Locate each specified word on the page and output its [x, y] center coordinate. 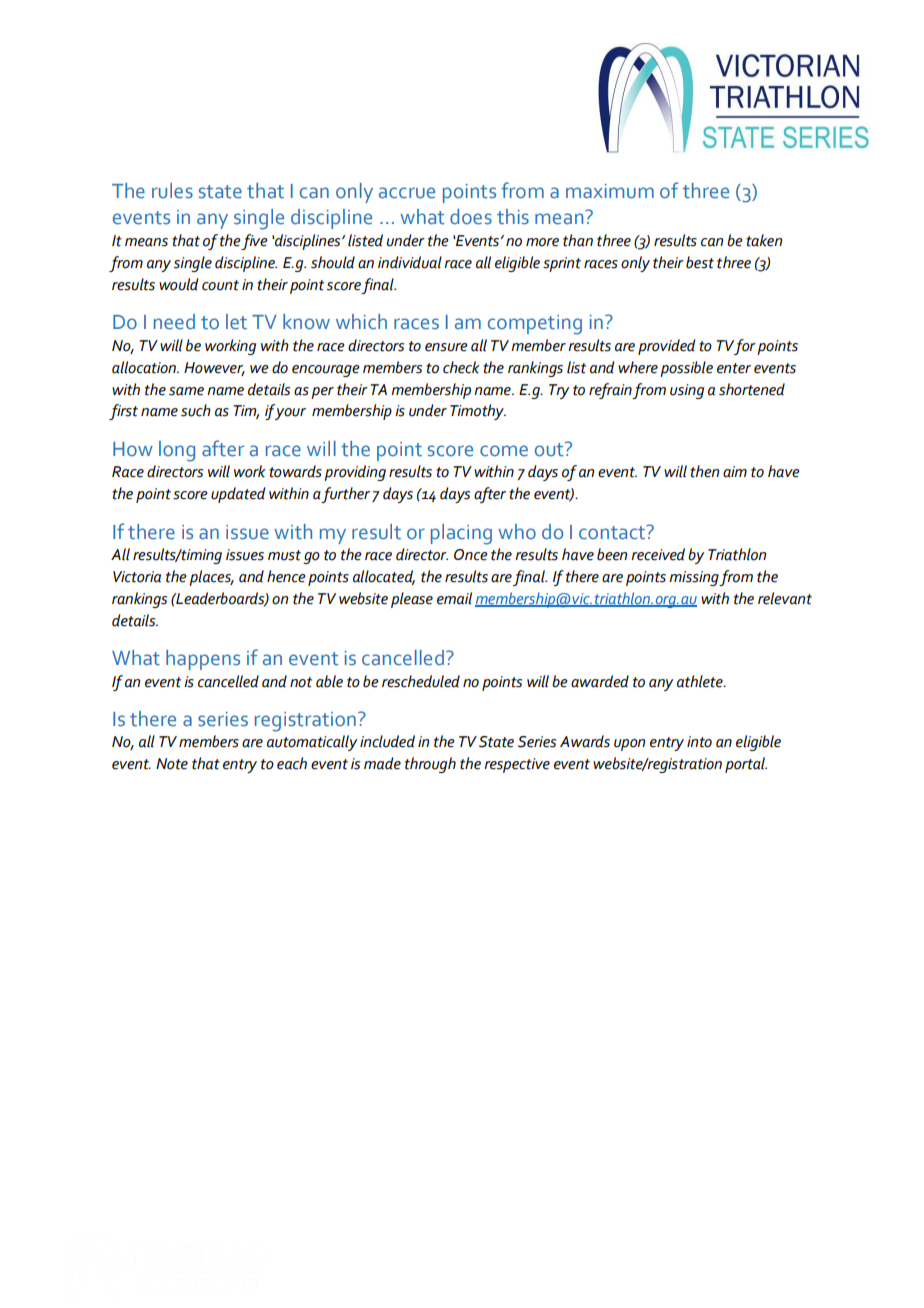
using [687, 391]
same [186, 391]
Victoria [137, 577]
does [471, 217]
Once [471, 555]
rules [172, 191]
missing [694, 578]
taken [764, 240]
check [461, 367]
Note [172, 764]
